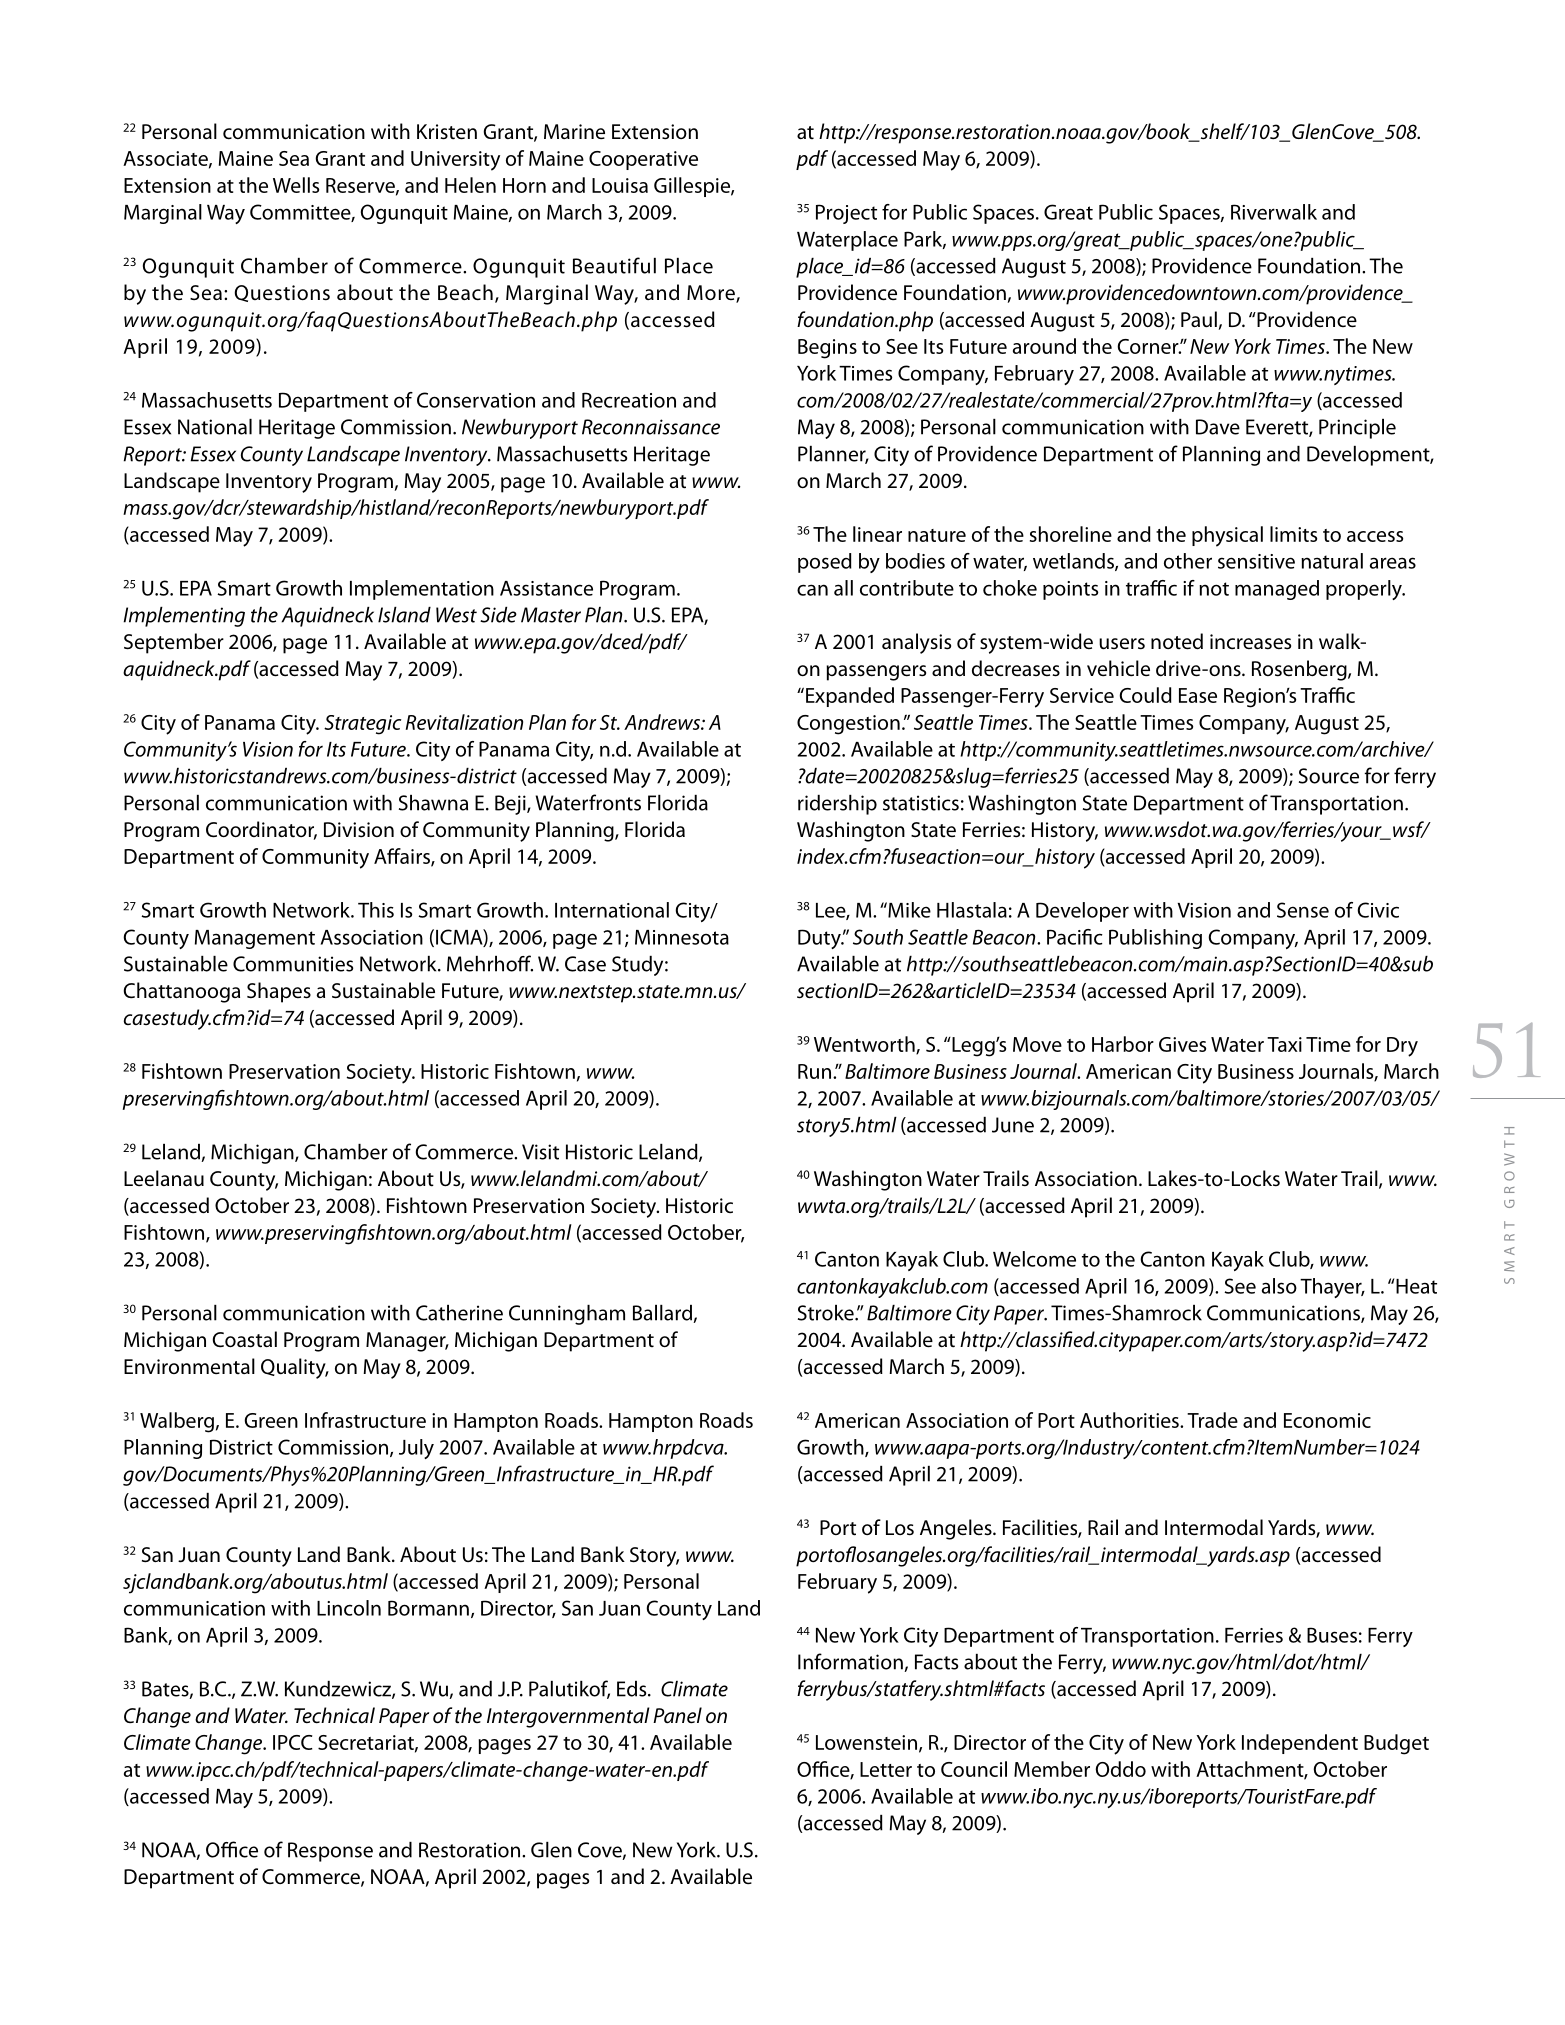 This image has height=2025, width=1565. What do you see at coordinates (1256, 561) in the image?
I see `sensitive` at bounding box center [1256, 561].
